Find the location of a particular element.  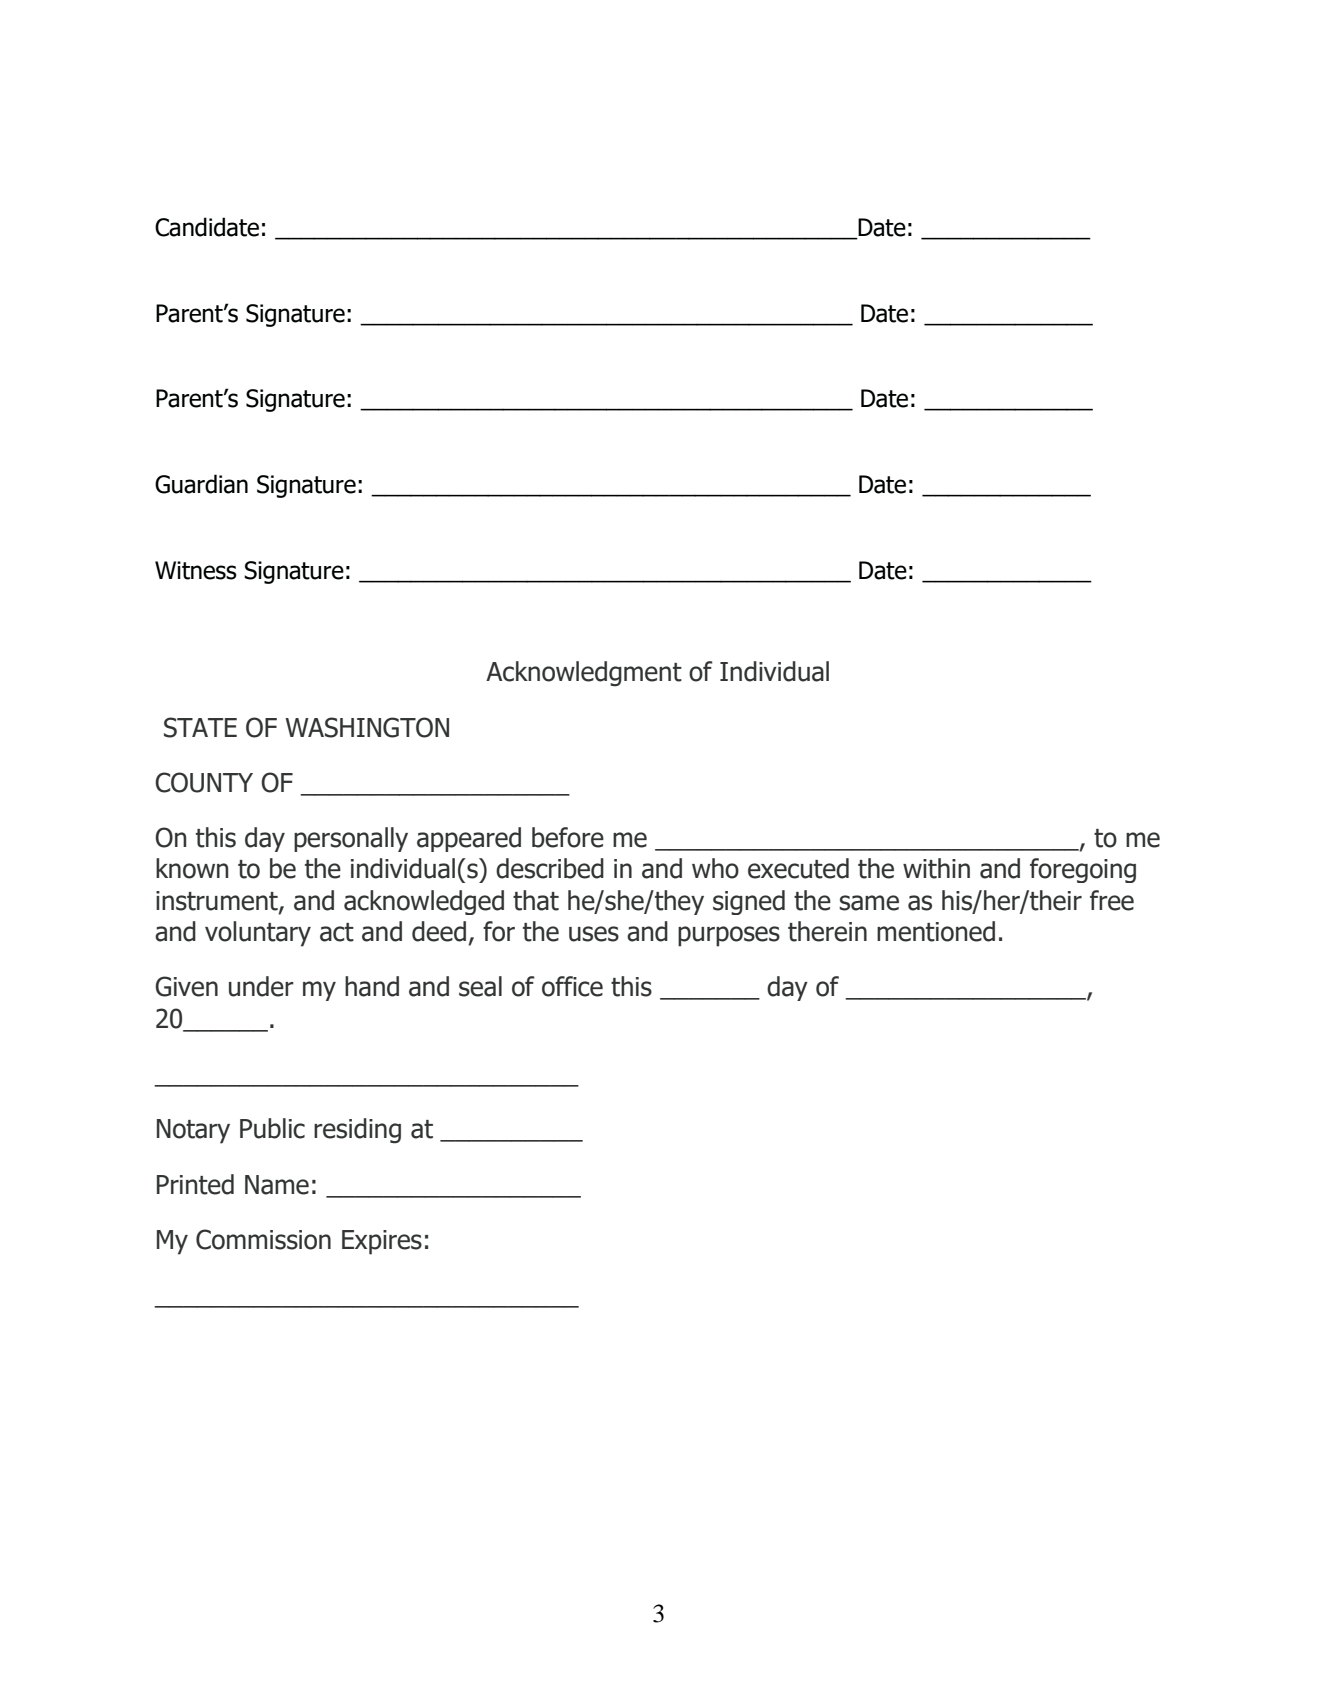

WASHINGTON is located at coordinates (367, 727).
